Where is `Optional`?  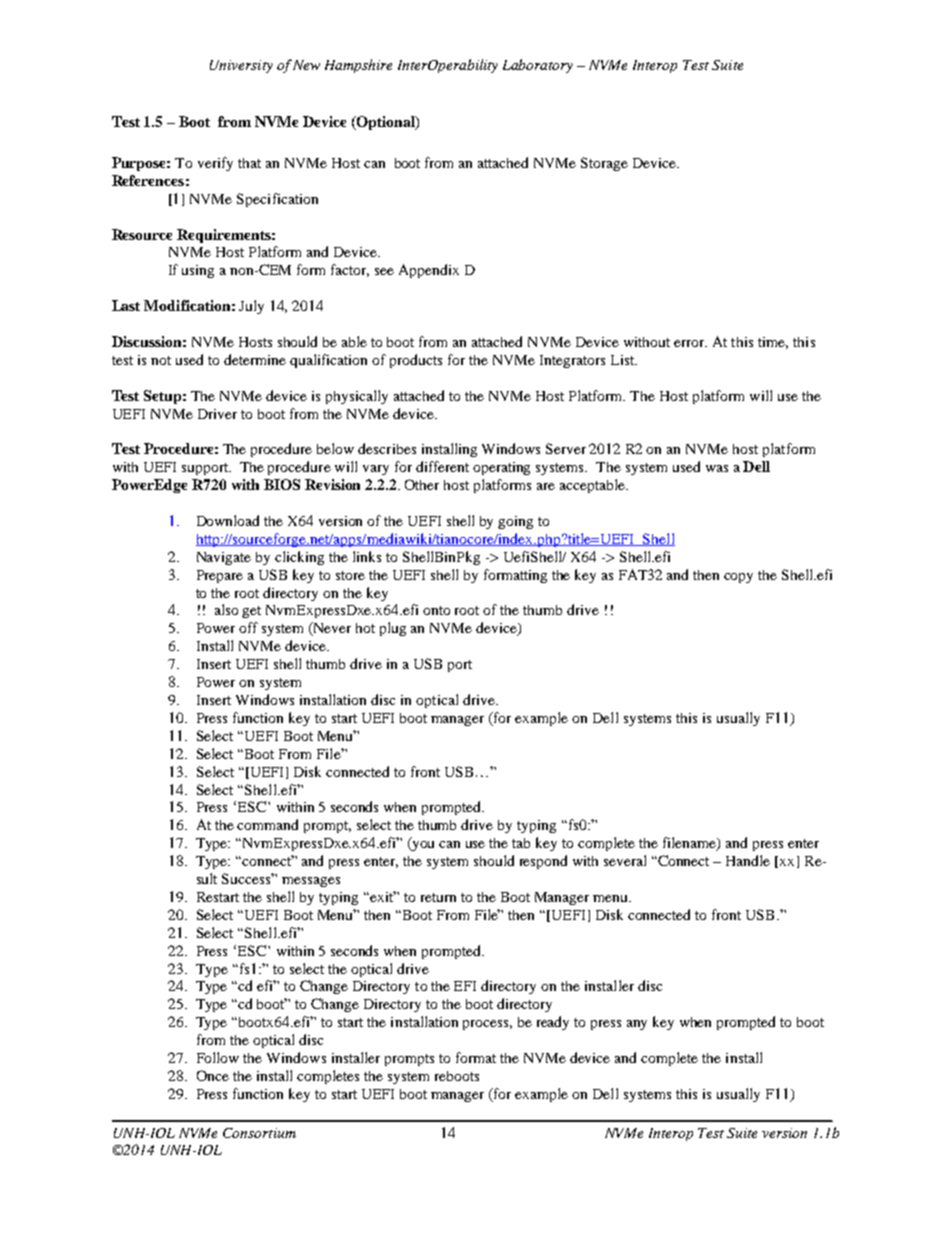
Optional is located at coordinates (385, 123).
